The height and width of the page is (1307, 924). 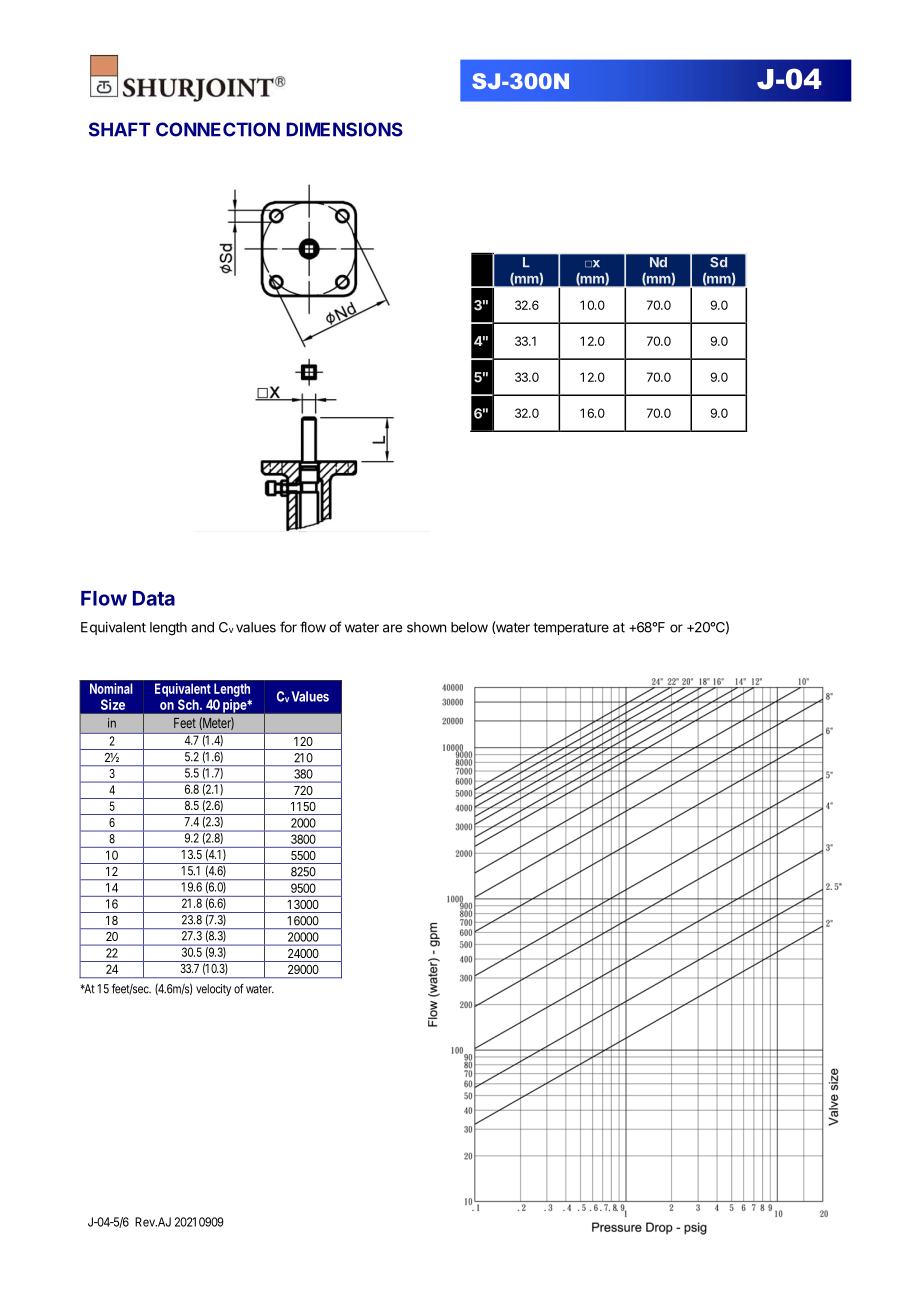 What do you see at coordinates (213, 990) in the page?
I see `velocity` at bounding box center [213, 990].
